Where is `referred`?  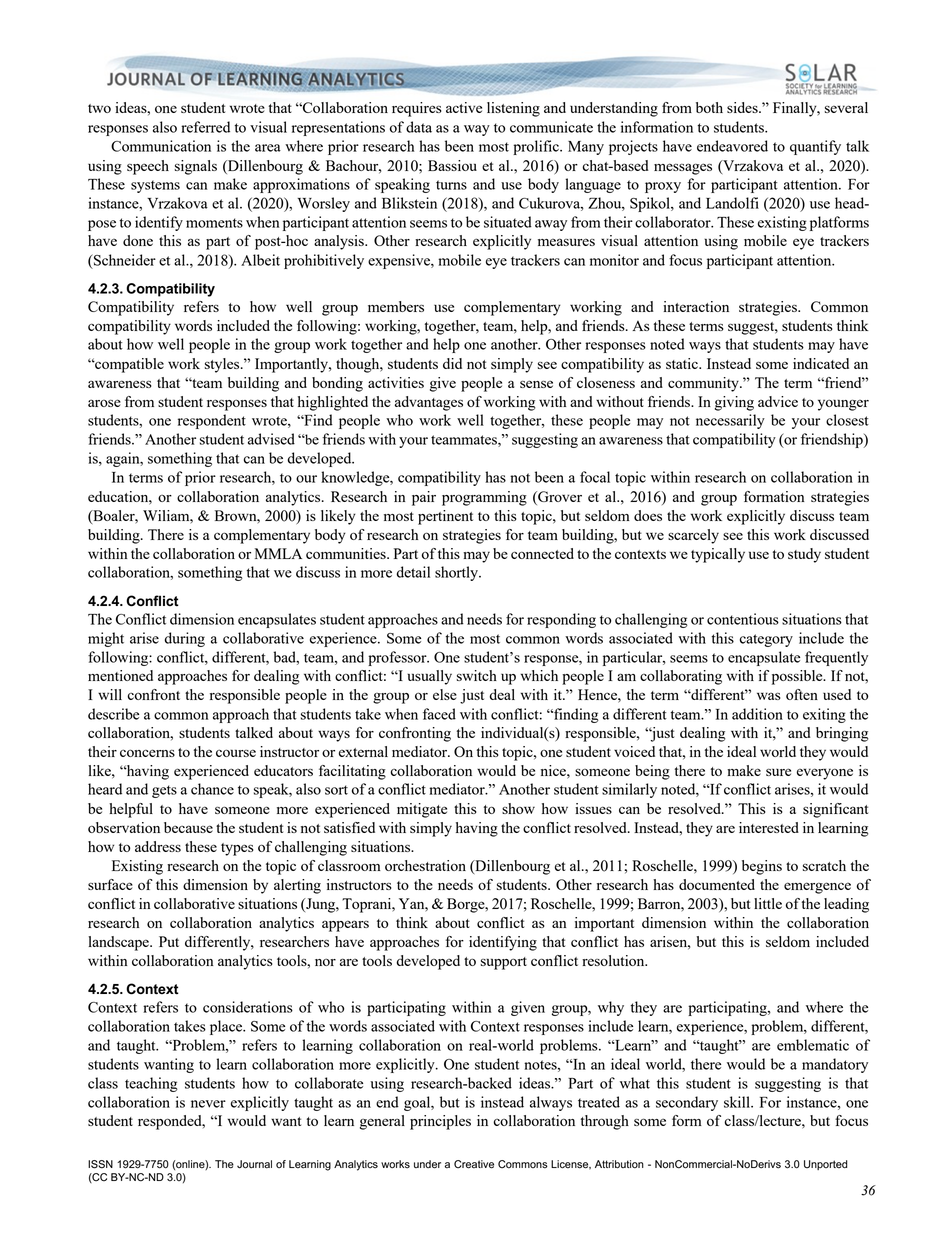 referred is located at coordinates (205, 127).
